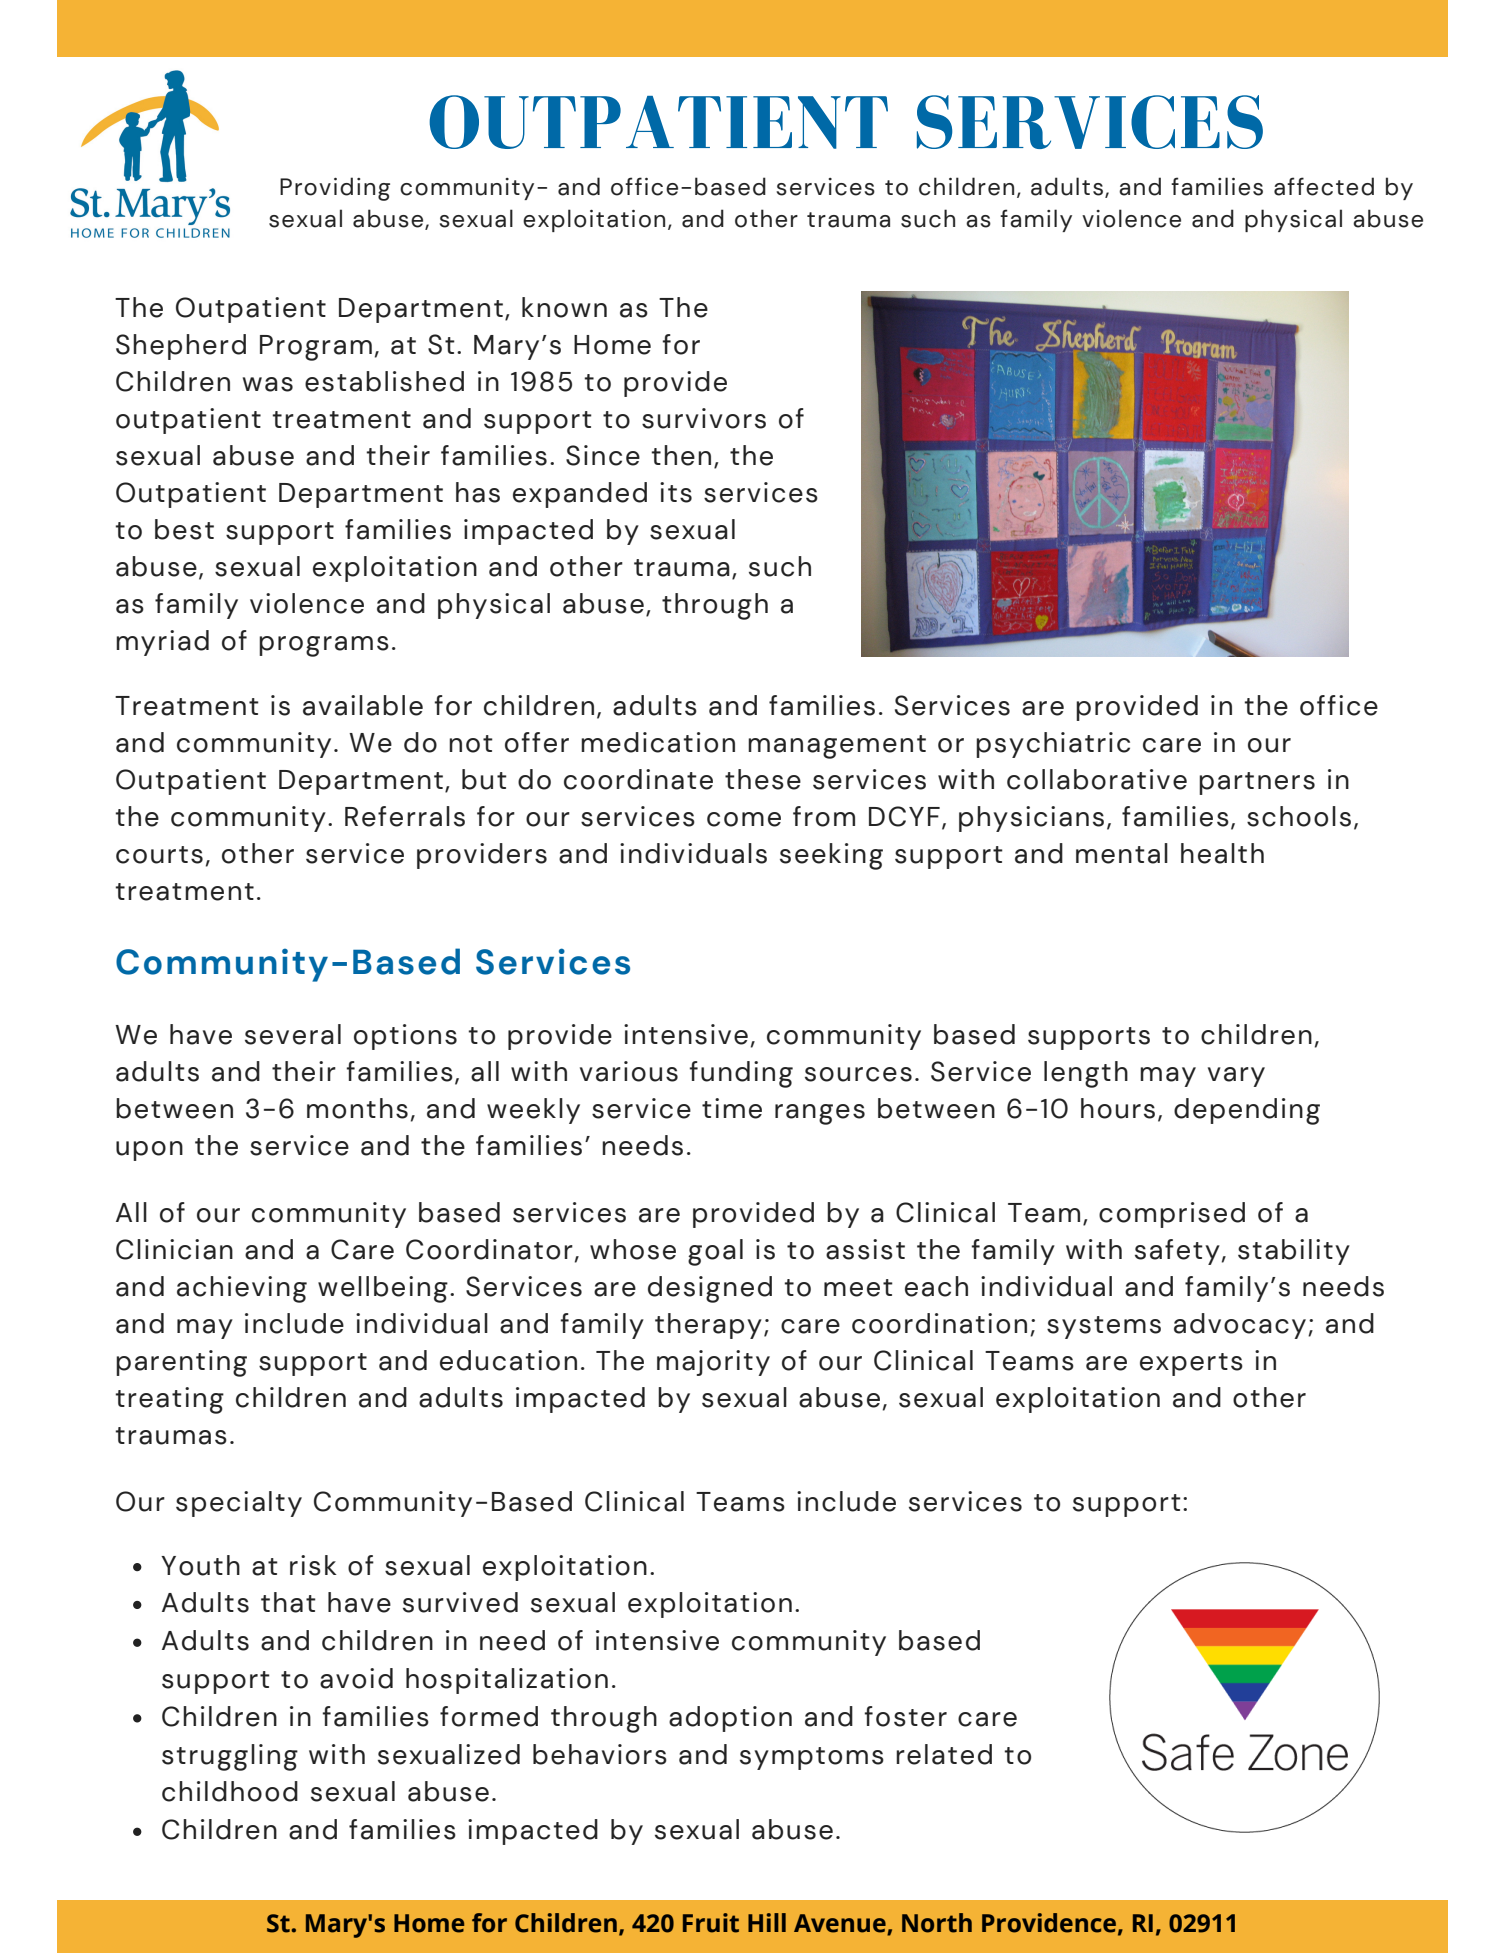  I want to click on known, so click(564, 307).
